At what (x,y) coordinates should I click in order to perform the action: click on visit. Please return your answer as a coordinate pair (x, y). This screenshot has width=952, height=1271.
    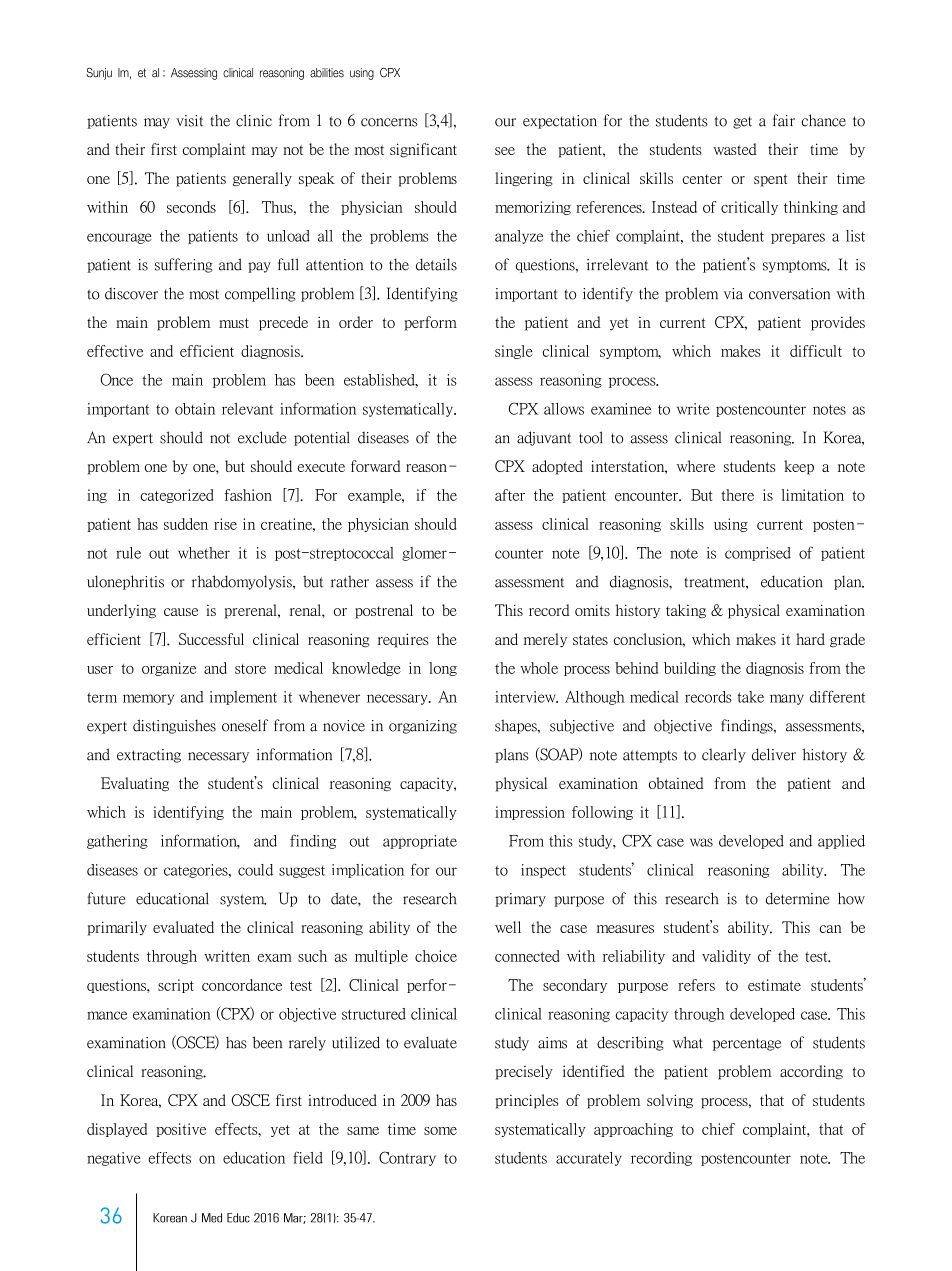
    Looking at the image, I should click on (189, 121).
